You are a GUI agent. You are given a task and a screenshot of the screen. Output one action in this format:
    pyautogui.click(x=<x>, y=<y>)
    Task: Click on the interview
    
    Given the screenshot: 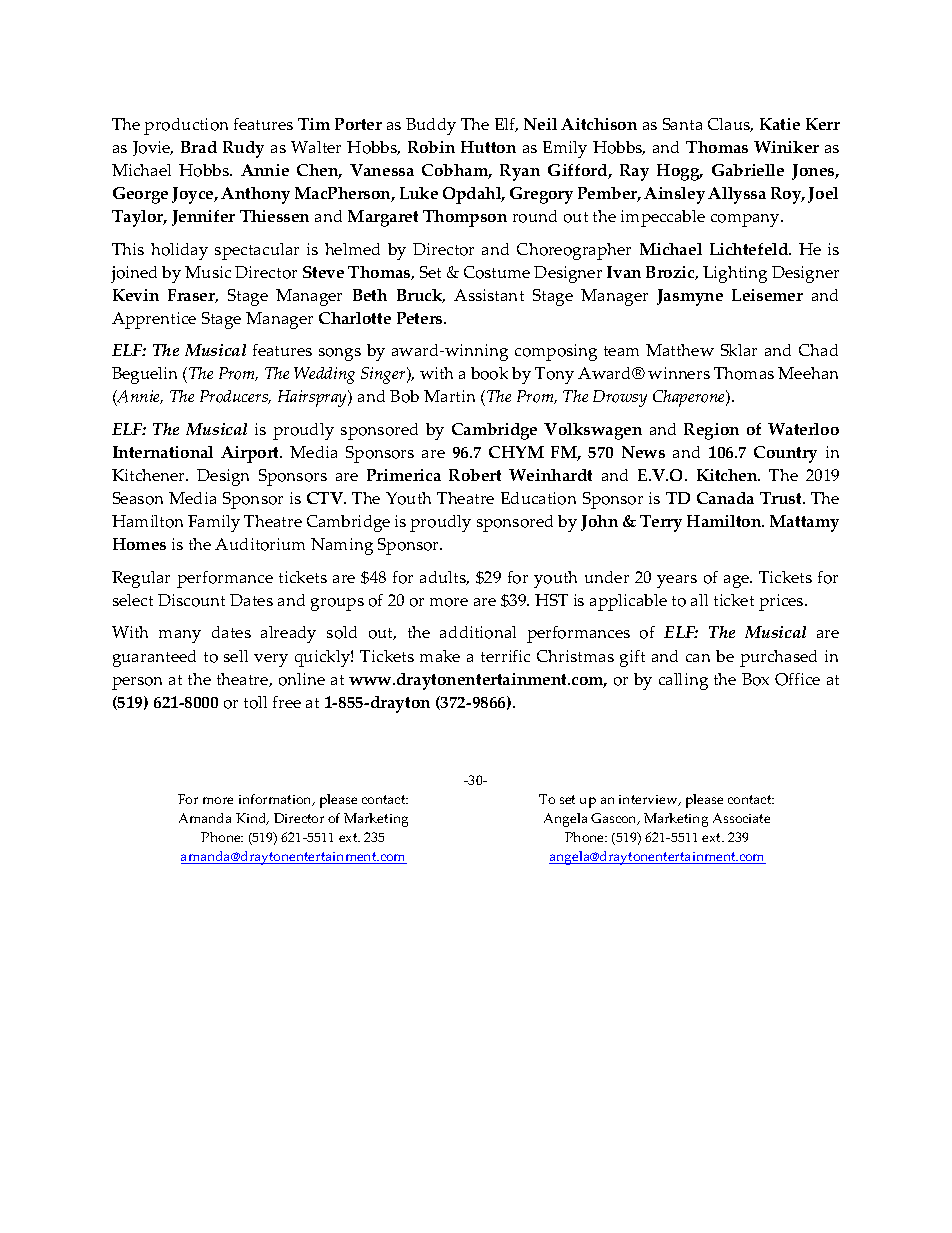 What is the action you would take?
    pyautogui.click(x=649, y=800)
